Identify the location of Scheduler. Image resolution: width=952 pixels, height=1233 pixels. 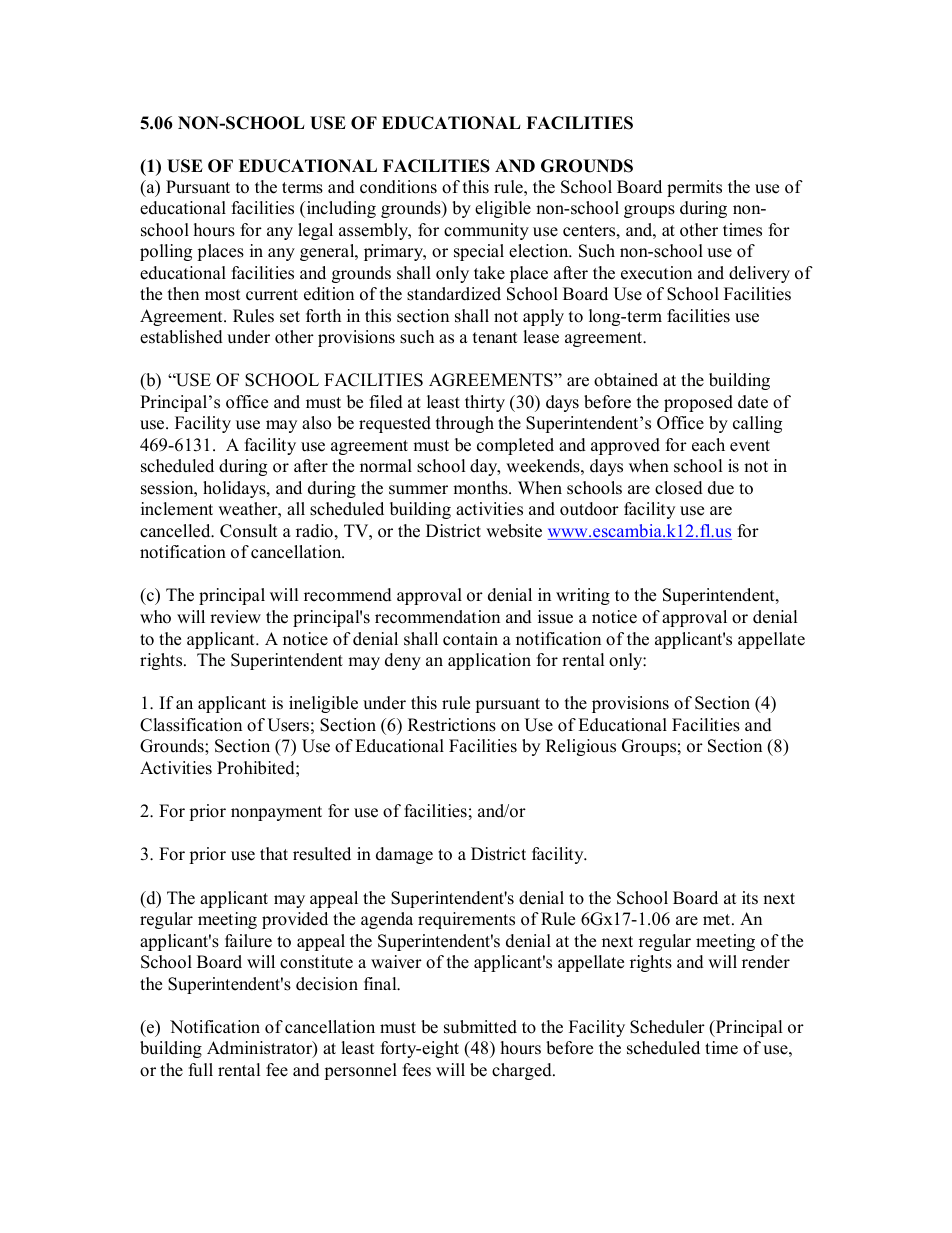
(667, 1027).
